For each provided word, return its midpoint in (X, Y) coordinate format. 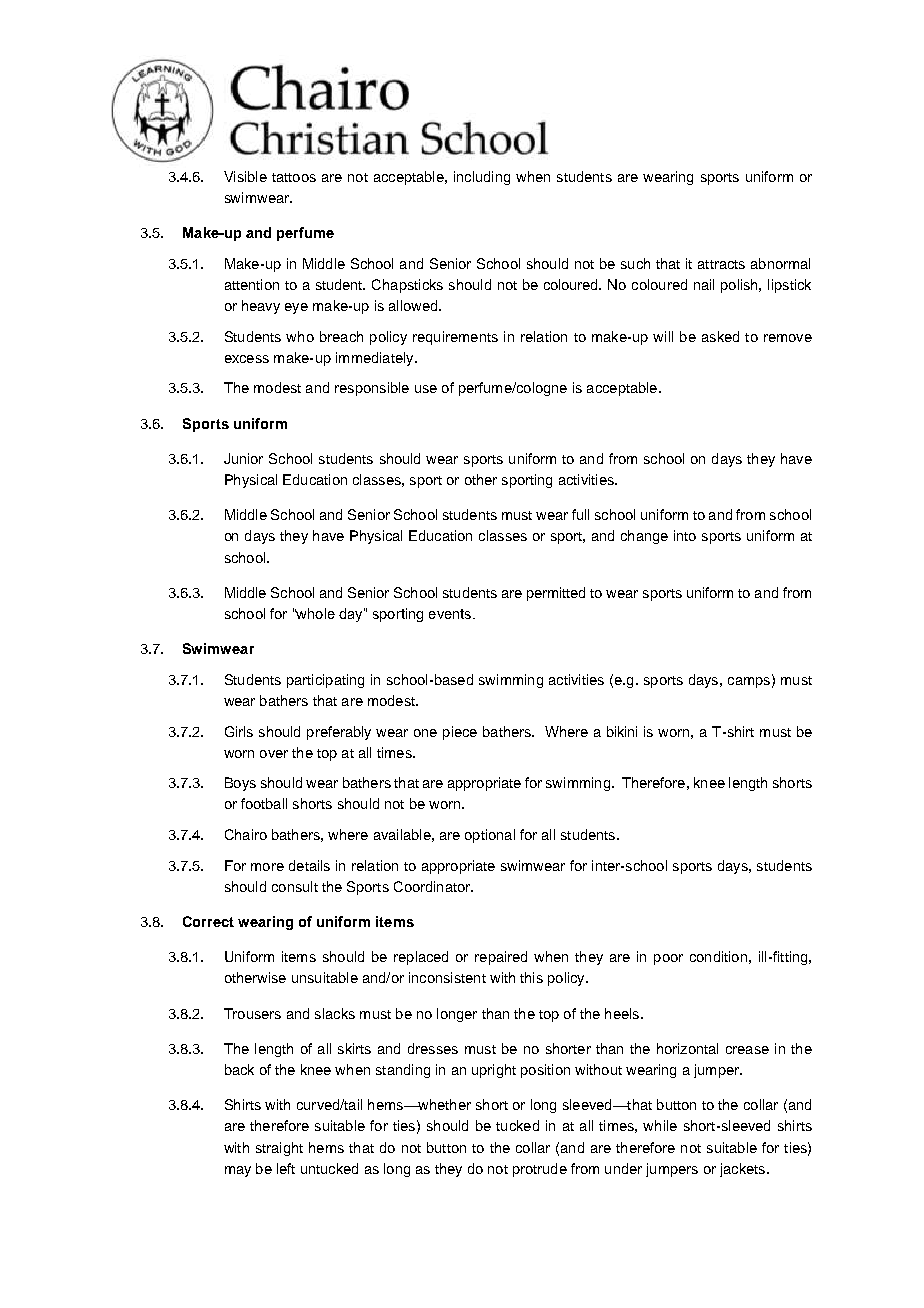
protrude (540, 1170)
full (580, 514)
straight (279, 1149)
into (685, 535)
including (482, 178)
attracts (721, 264)
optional (490, 836)
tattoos (294, 177)
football (264, 803)
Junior (243, 458)
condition (718, 956)
